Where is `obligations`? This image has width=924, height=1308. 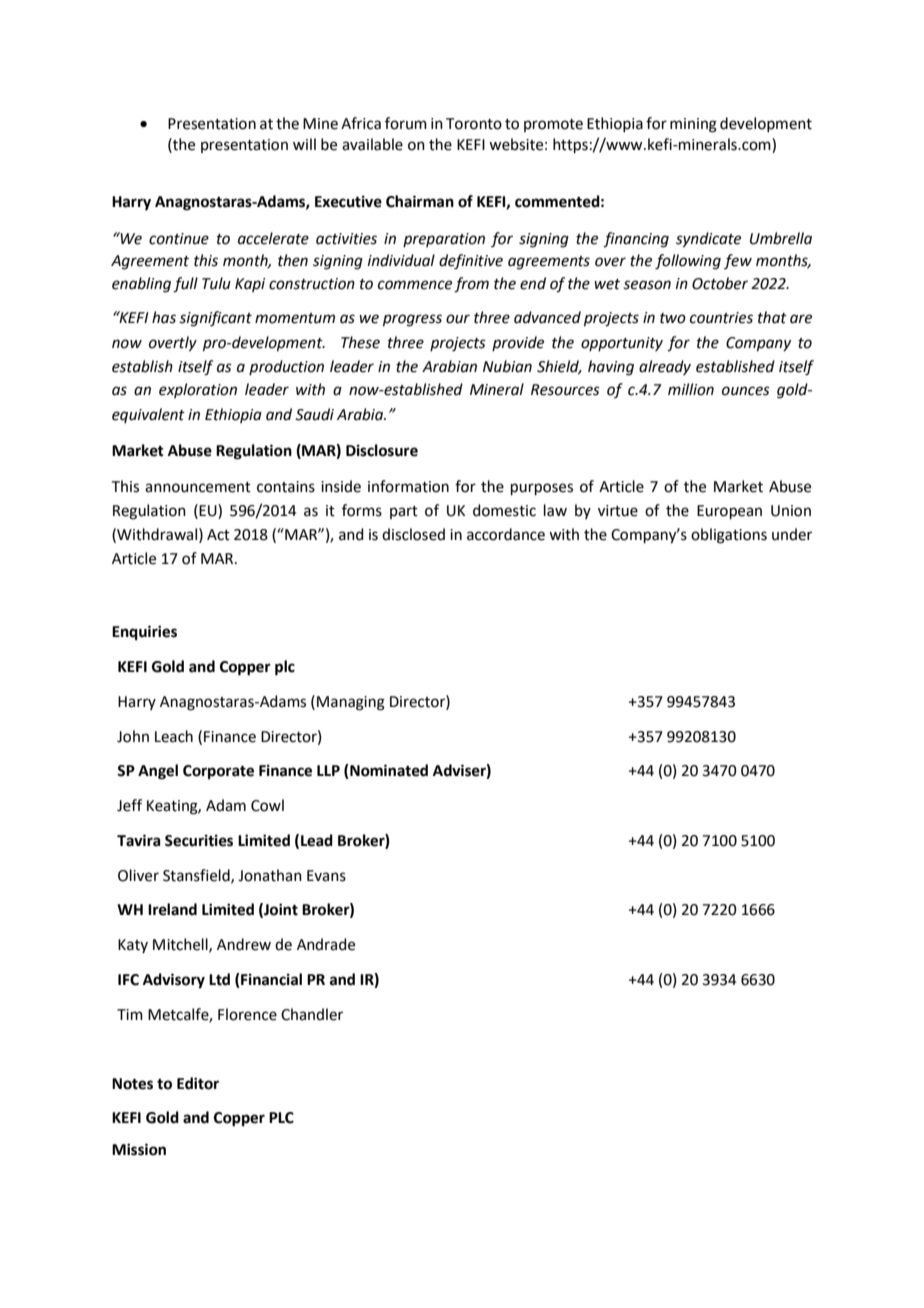 obligations is located at coordinates (729, 536).
